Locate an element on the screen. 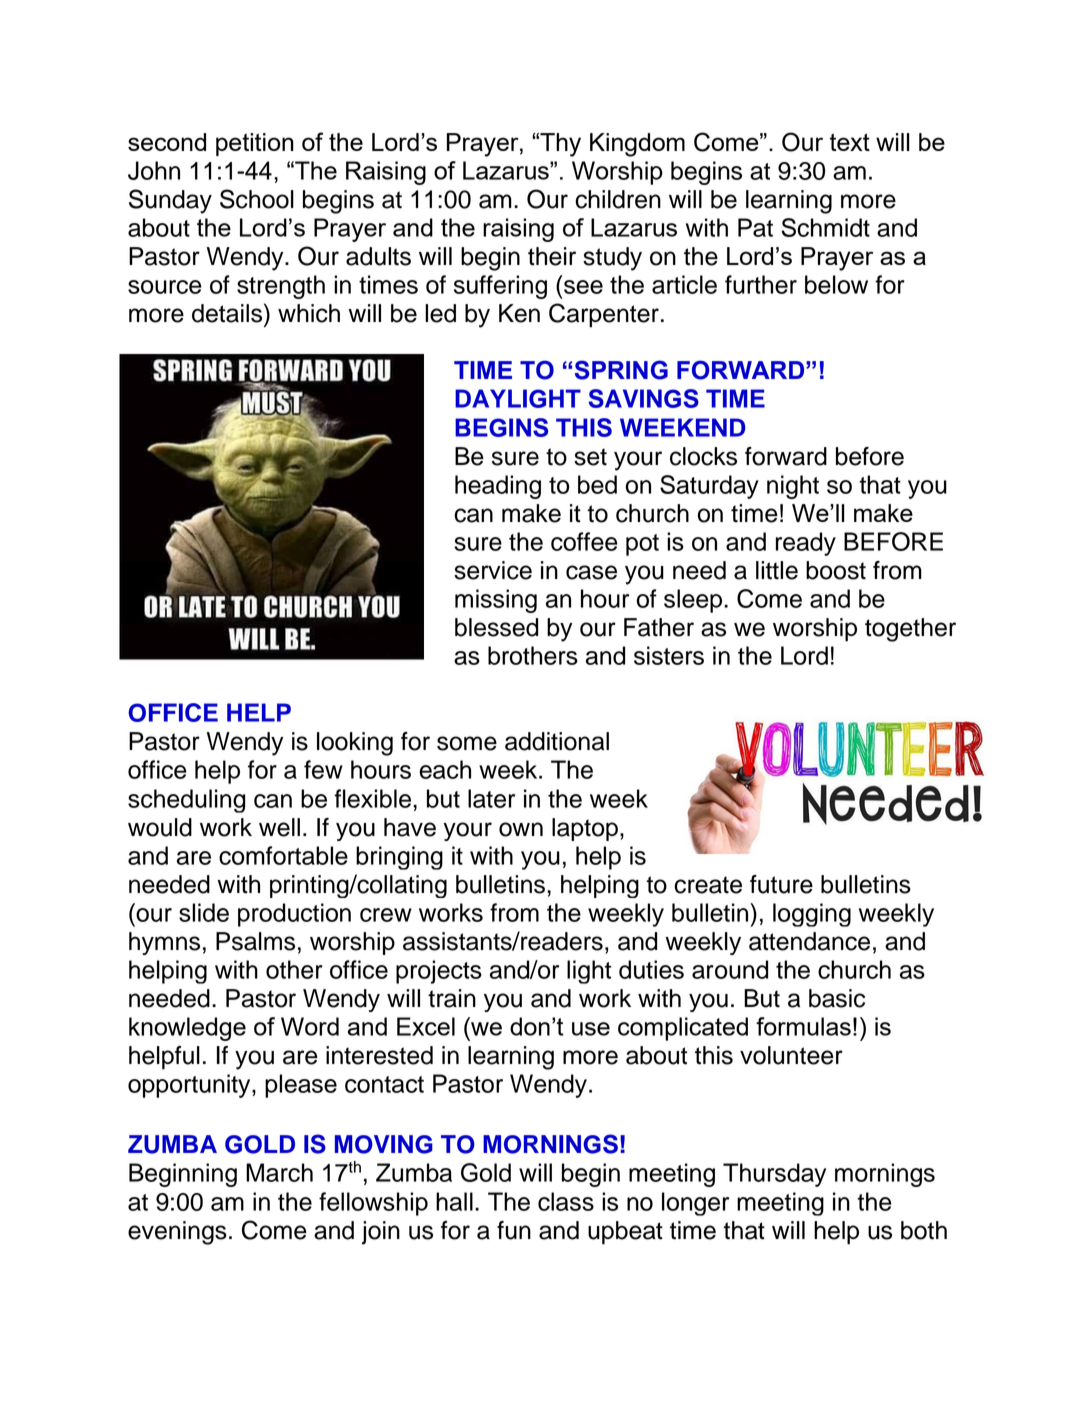 This screenshot has height=1404, width=1085. class is located at coordinates (566, 1201).
